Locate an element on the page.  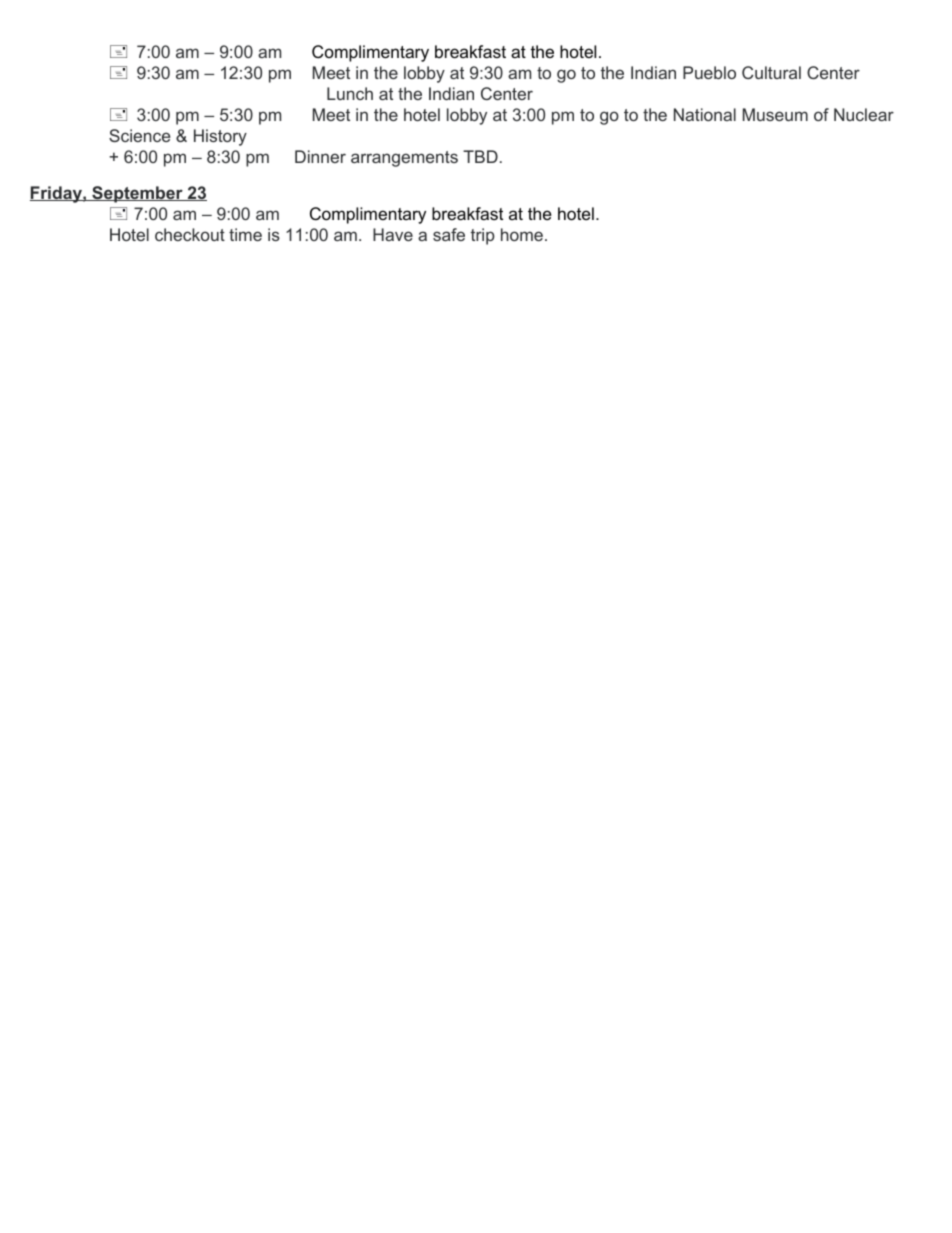
time is located at coordinates (245, 234).
